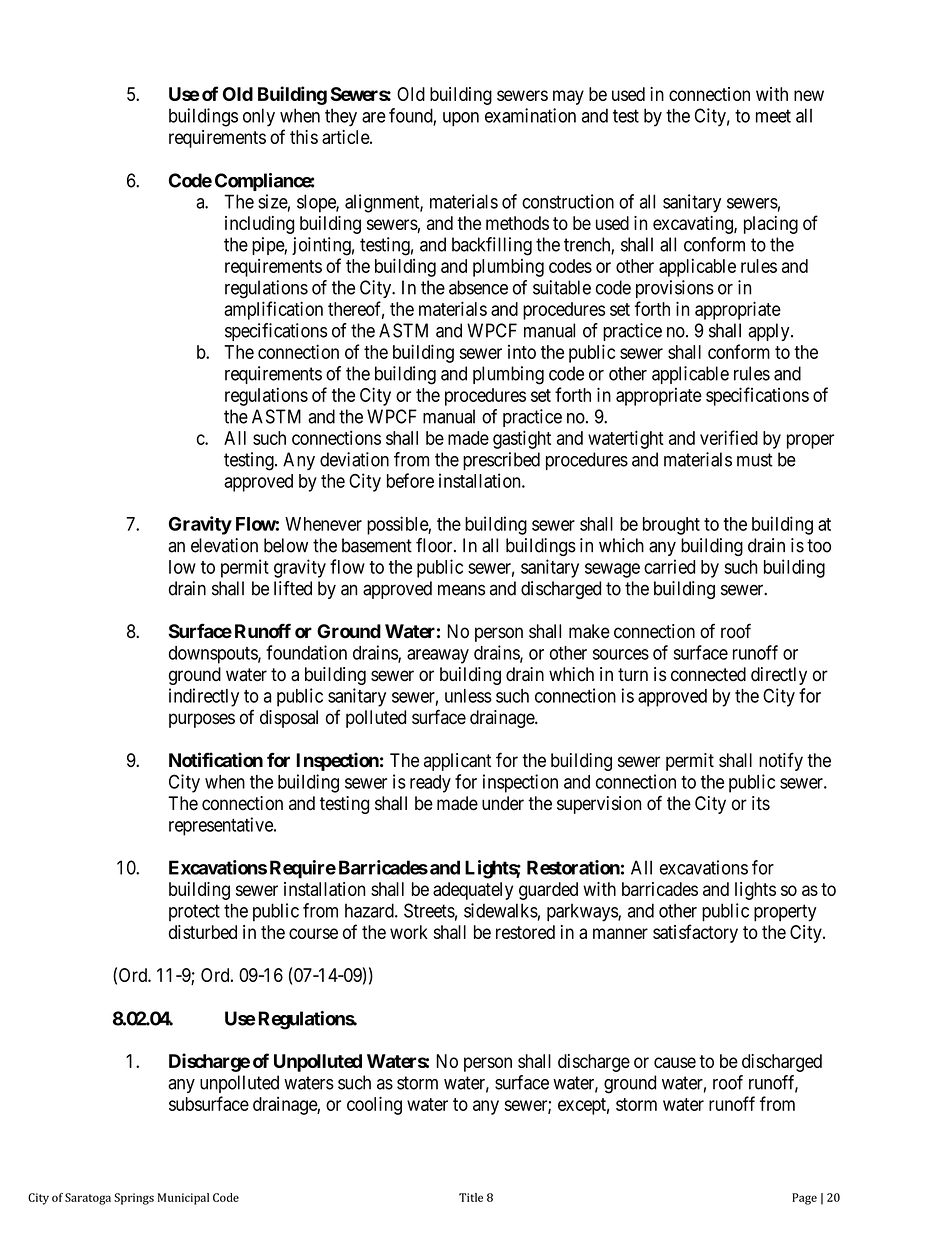 Image resolution: width=952 pixels, height=1233 pixels. I want to click on Page, so click(804, 1199).
